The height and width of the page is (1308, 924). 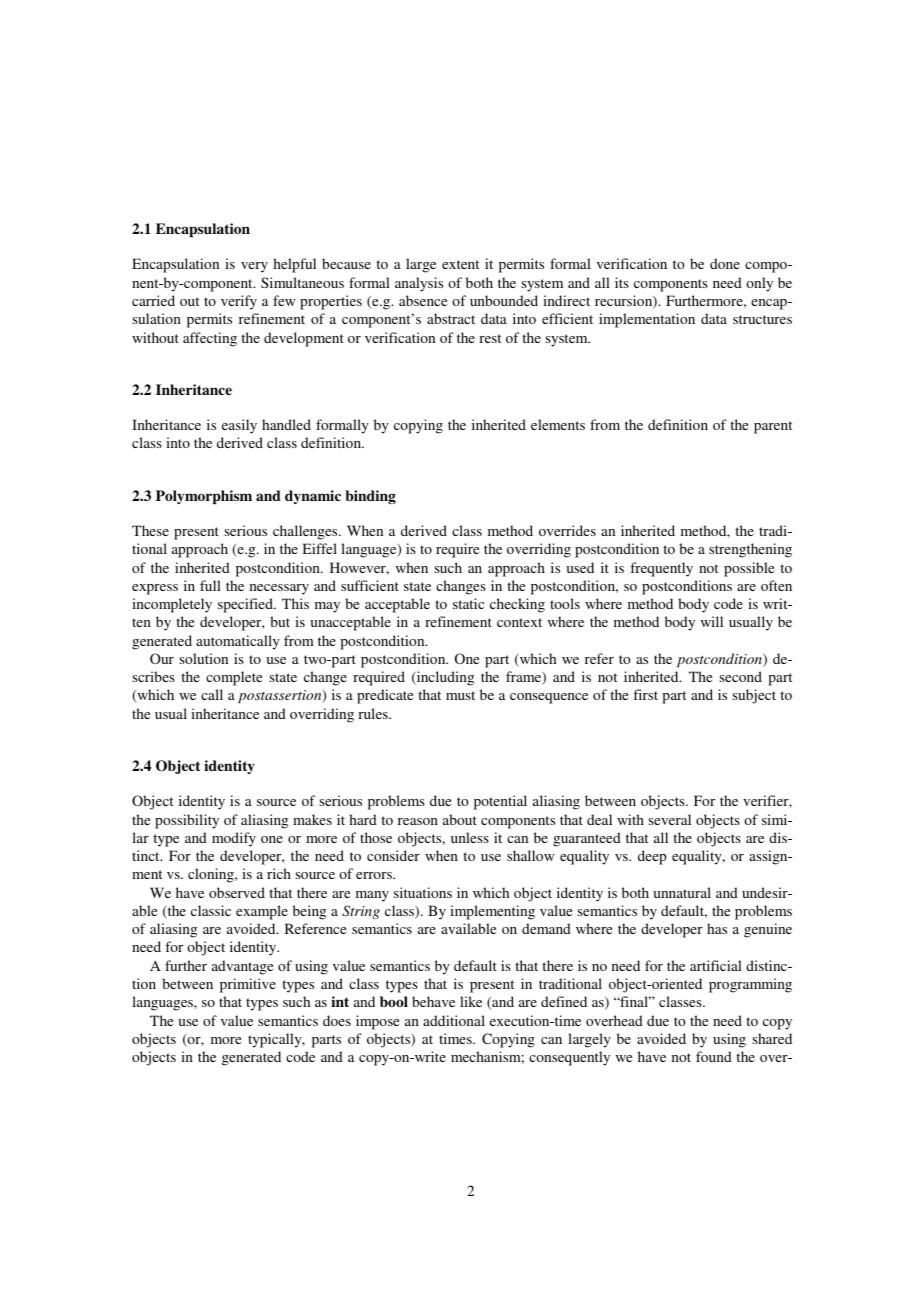 What do you see at coordinates (714, 1056) in the page?
I see `found` at bounding box center [714, 1056].
